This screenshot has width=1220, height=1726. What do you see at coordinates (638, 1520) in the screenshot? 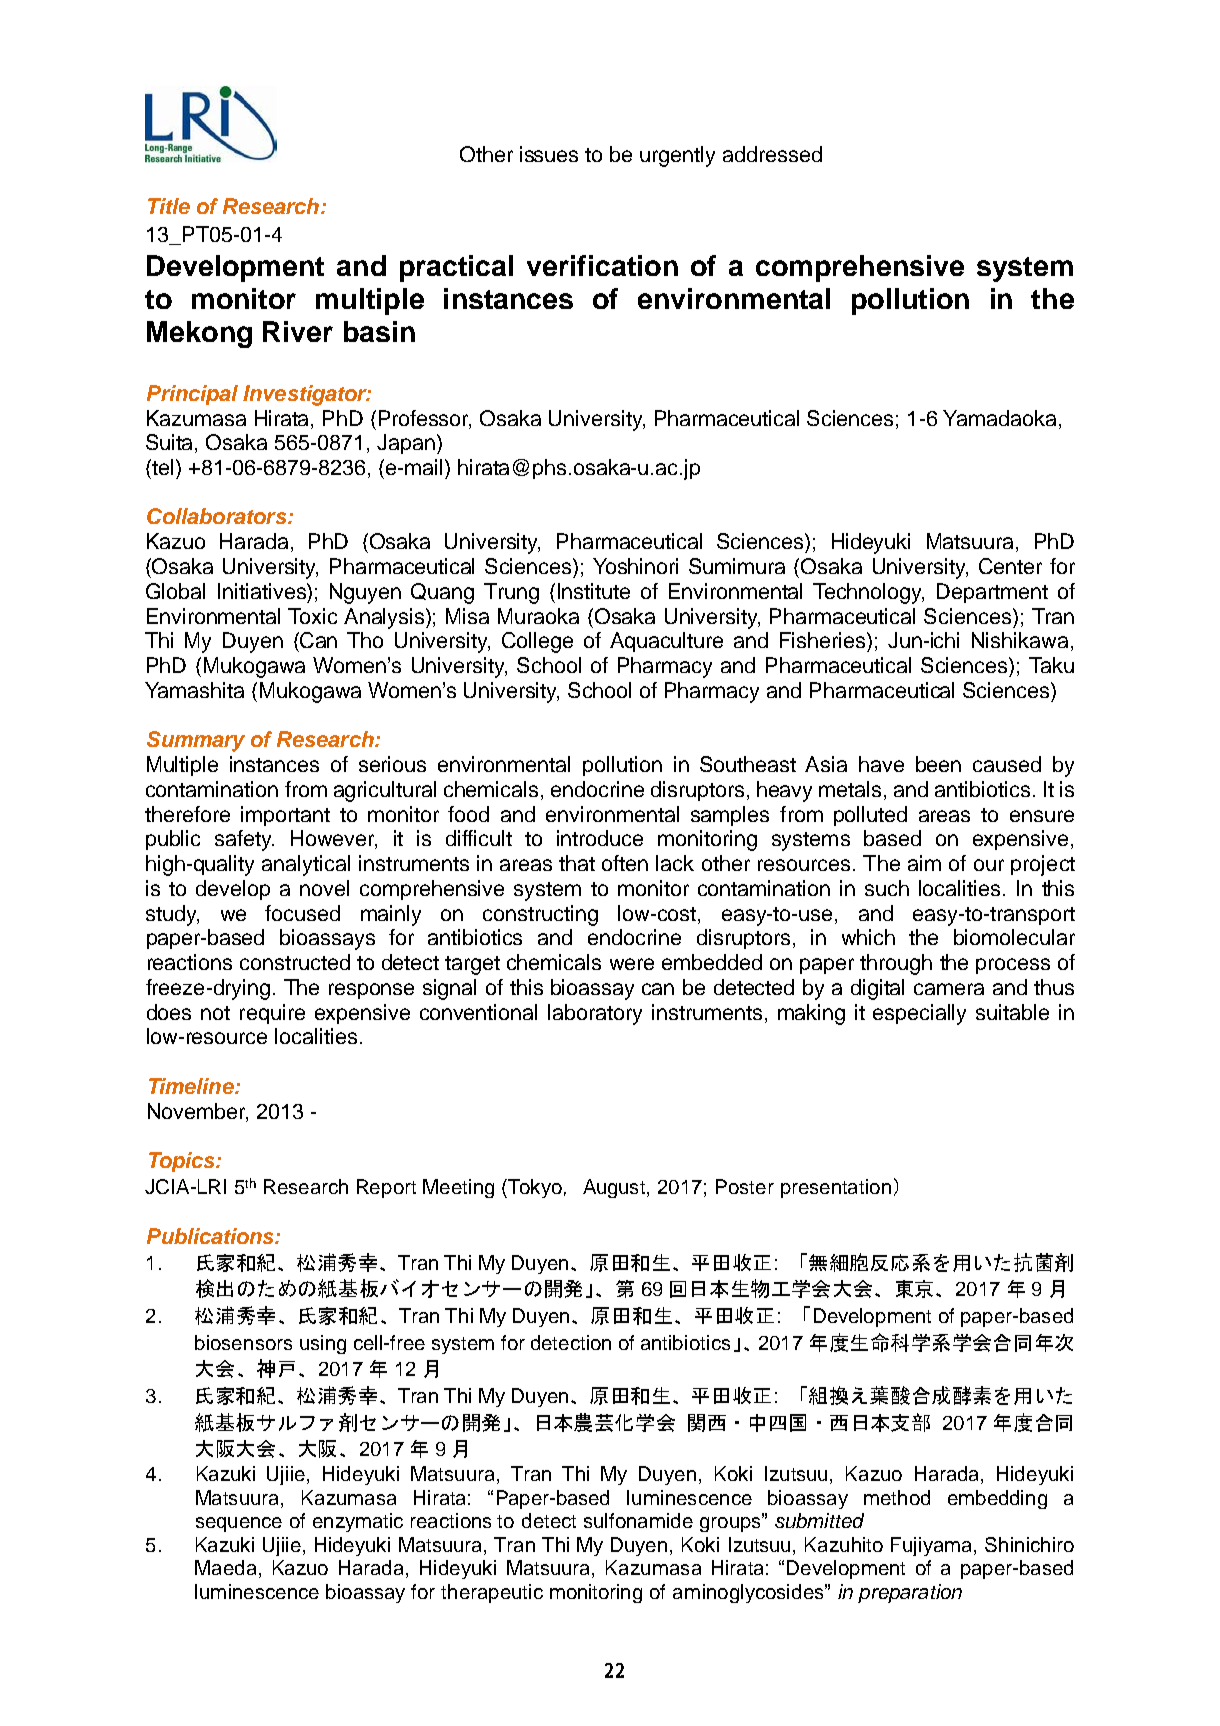
I see `sulfonamide` at bounding box center [638, 1520].
